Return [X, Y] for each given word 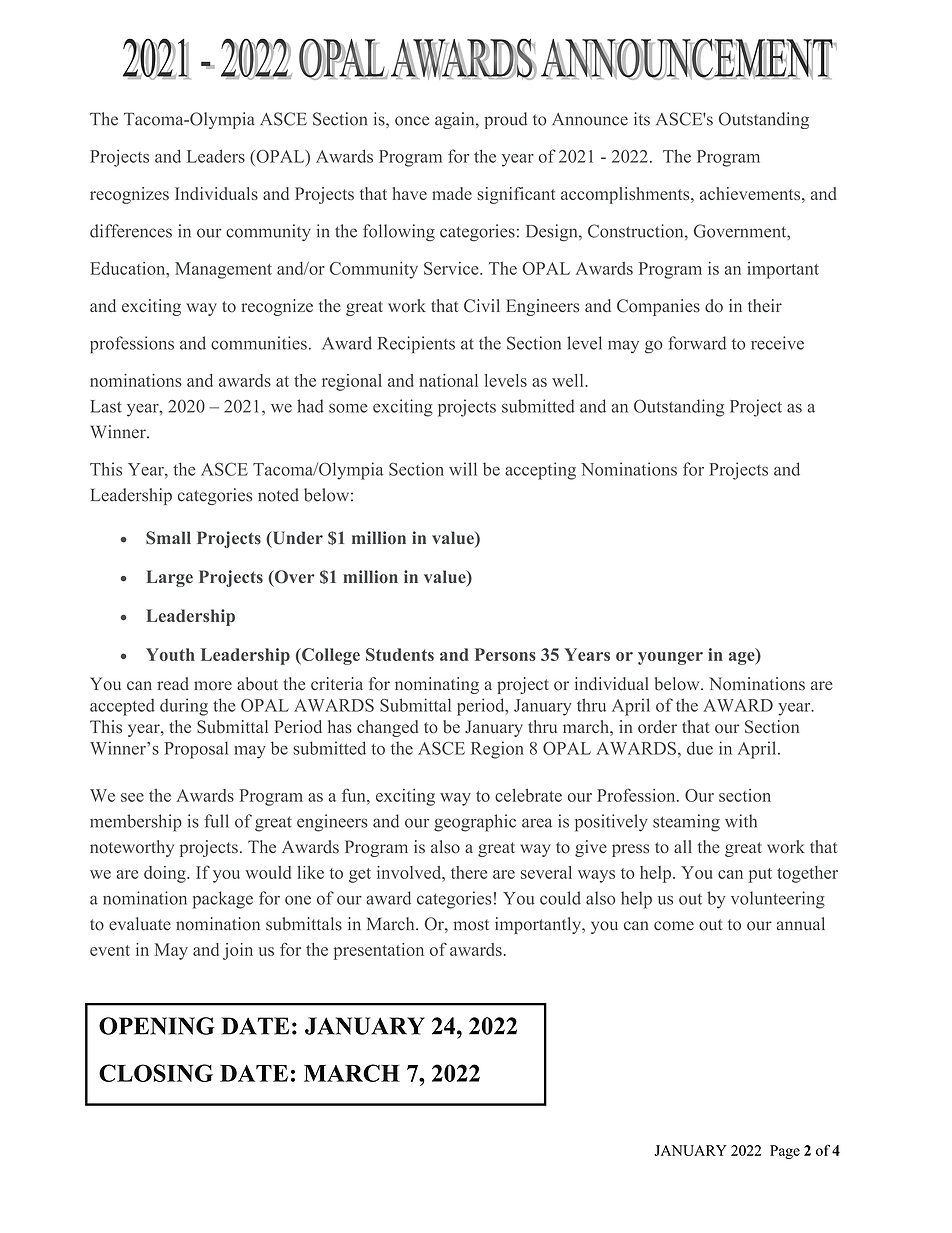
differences [131, 231]
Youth [170, 654]
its [642, 119]
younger [670, 658]
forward [697, 343]
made [452, 193]
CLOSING [156, 1073]
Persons [505, 654]
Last [106, 406]
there [469, 872]
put [760, 875]
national [448, 380]
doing [166, 874]
